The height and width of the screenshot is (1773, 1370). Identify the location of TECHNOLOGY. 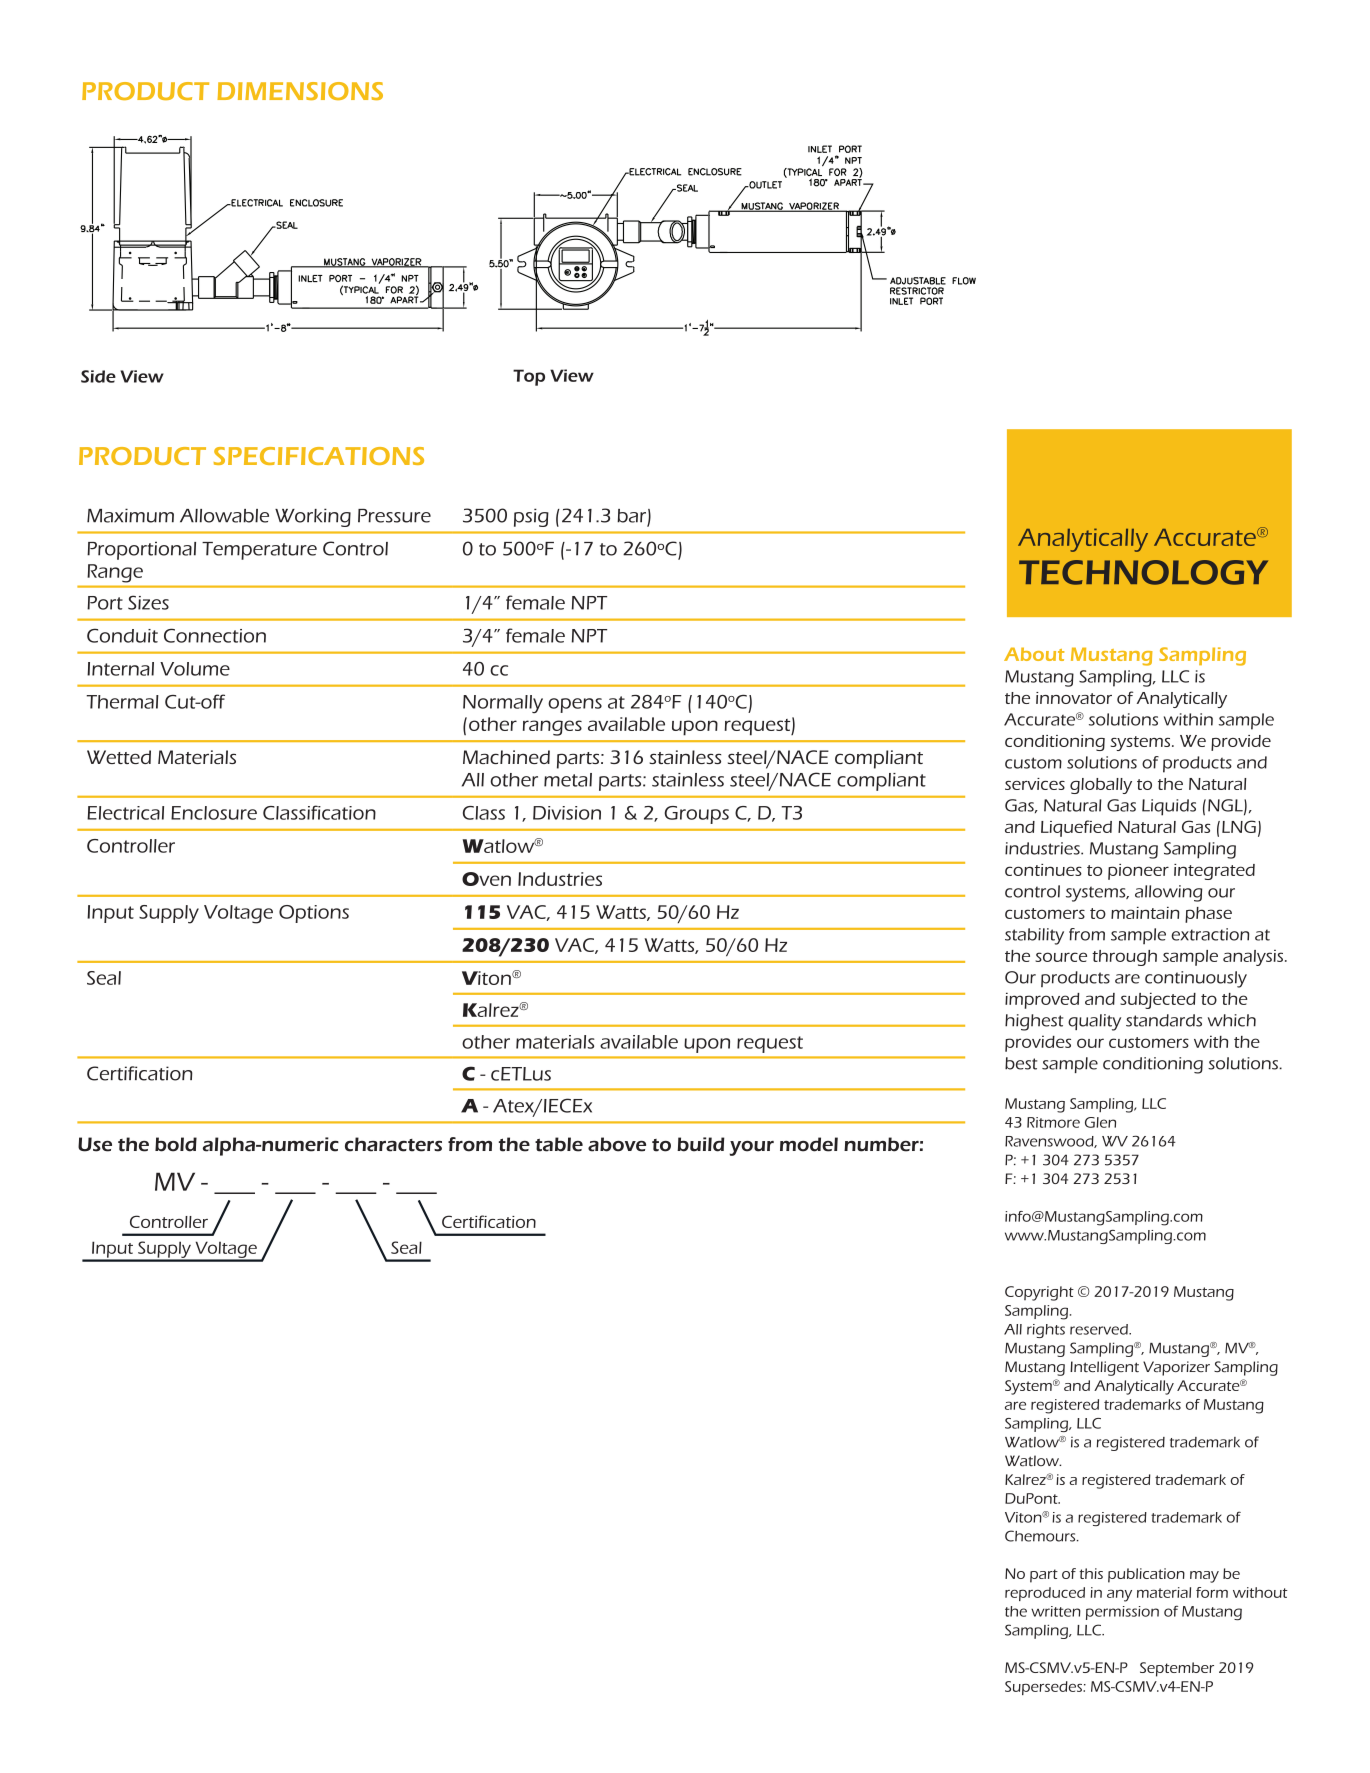
(1143, 572).
